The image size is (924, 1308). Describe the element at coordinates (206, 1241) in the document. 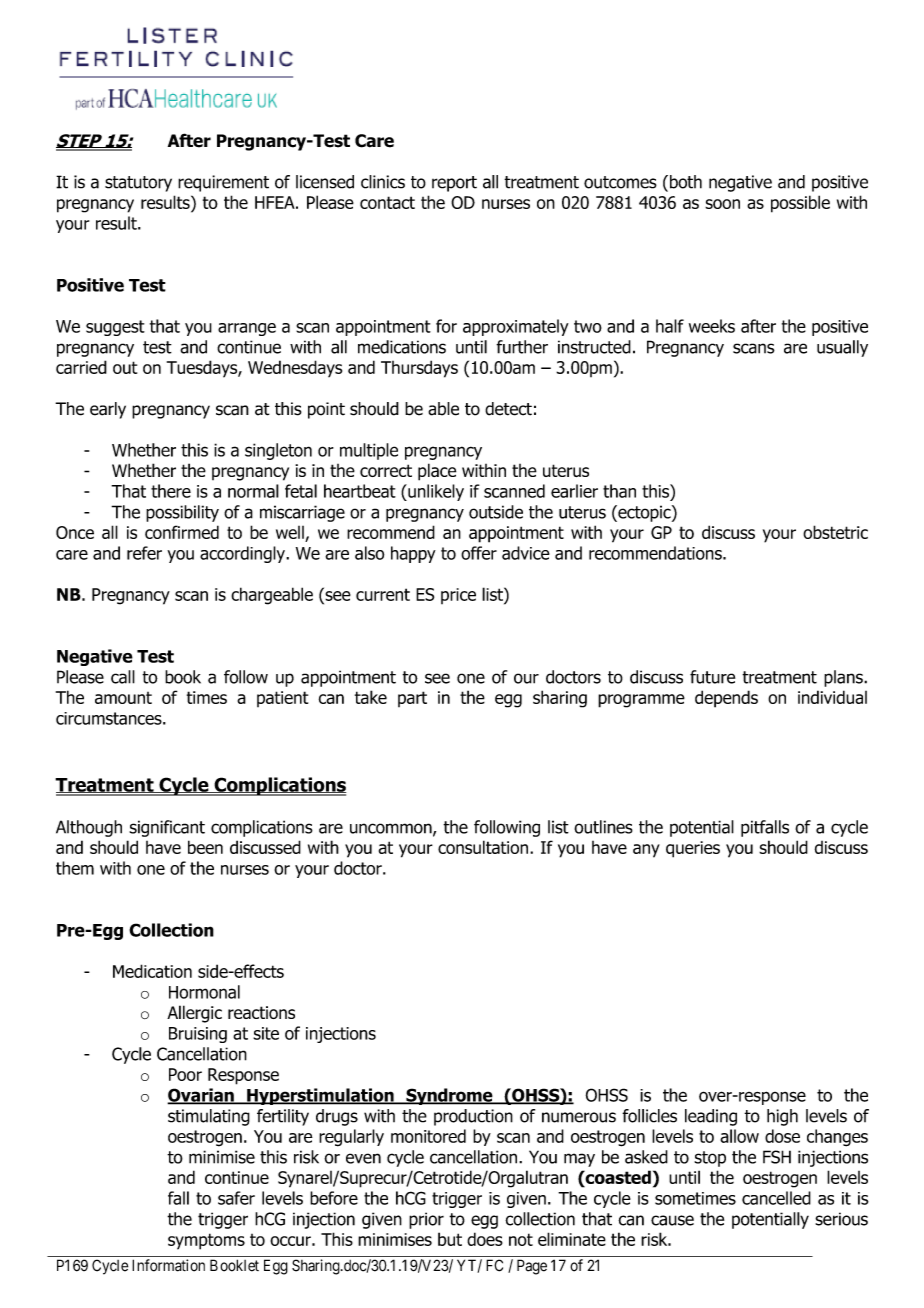

I see `symptoms` at that location.
